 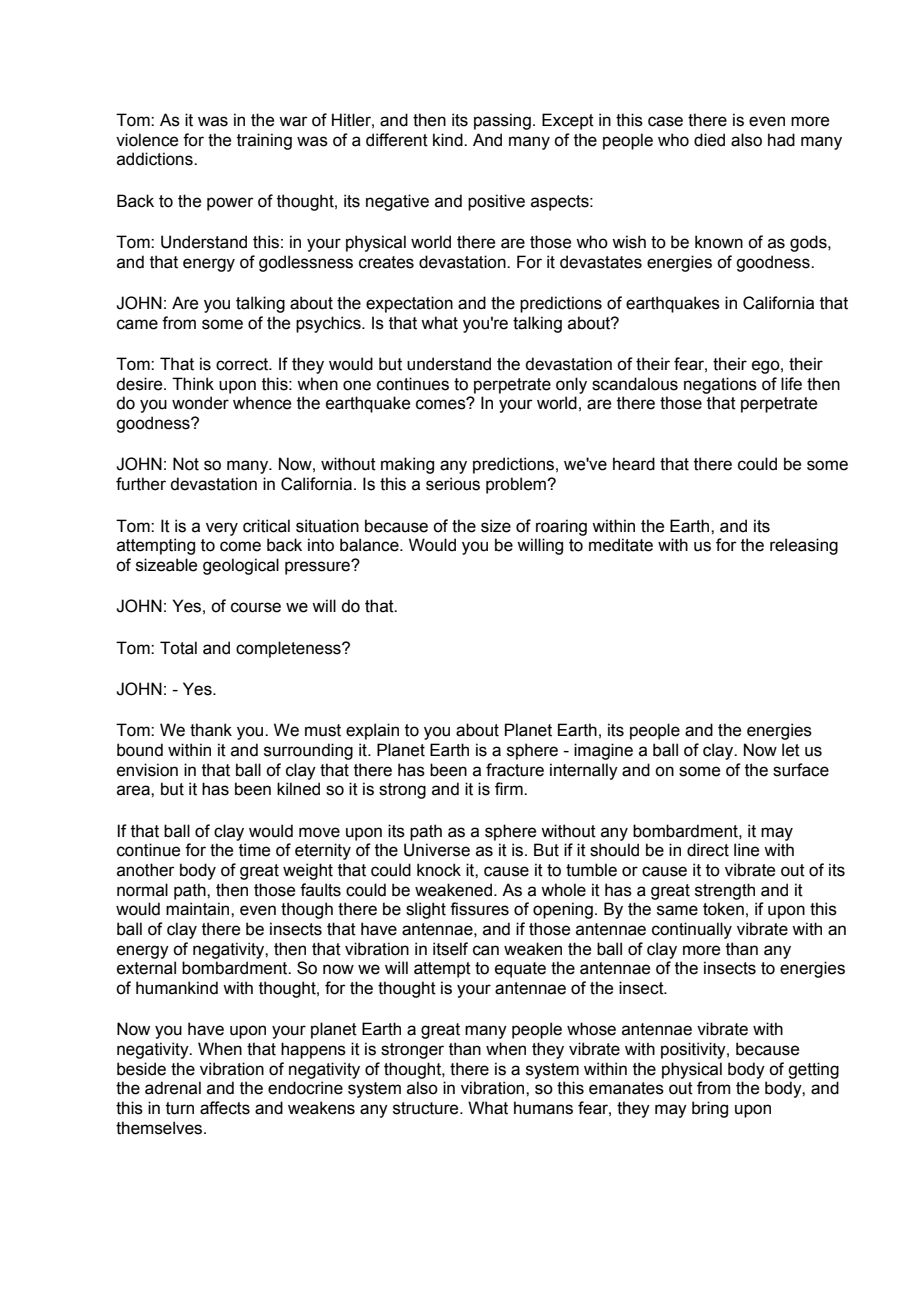 What do you see at coordinates (709, 140) in the image?
I see `died` at bounding box center [709, 140].
